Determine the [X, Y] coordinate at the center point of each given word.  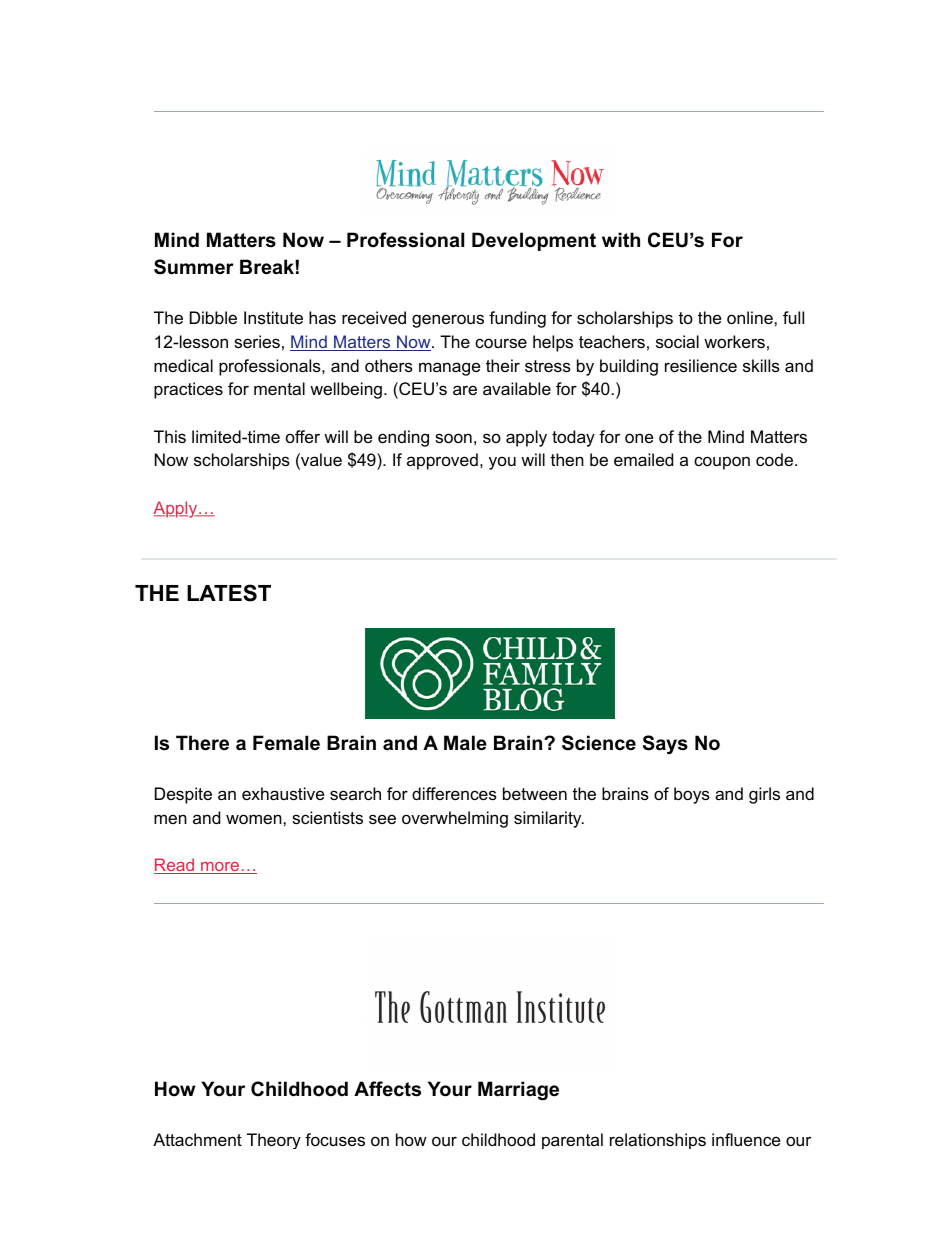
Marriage [518, 1090]
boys [692, 795]
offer [303, 436]
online [751, 317]
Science [599, 743]
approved [442, 461]
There [202, 743]
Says [665, 744]
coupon [722, 463]
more [220, 868]
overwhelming [455, 819]
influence [746, 1139]
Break [268, 267]
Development [534, 241]
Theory [274, 1141]
